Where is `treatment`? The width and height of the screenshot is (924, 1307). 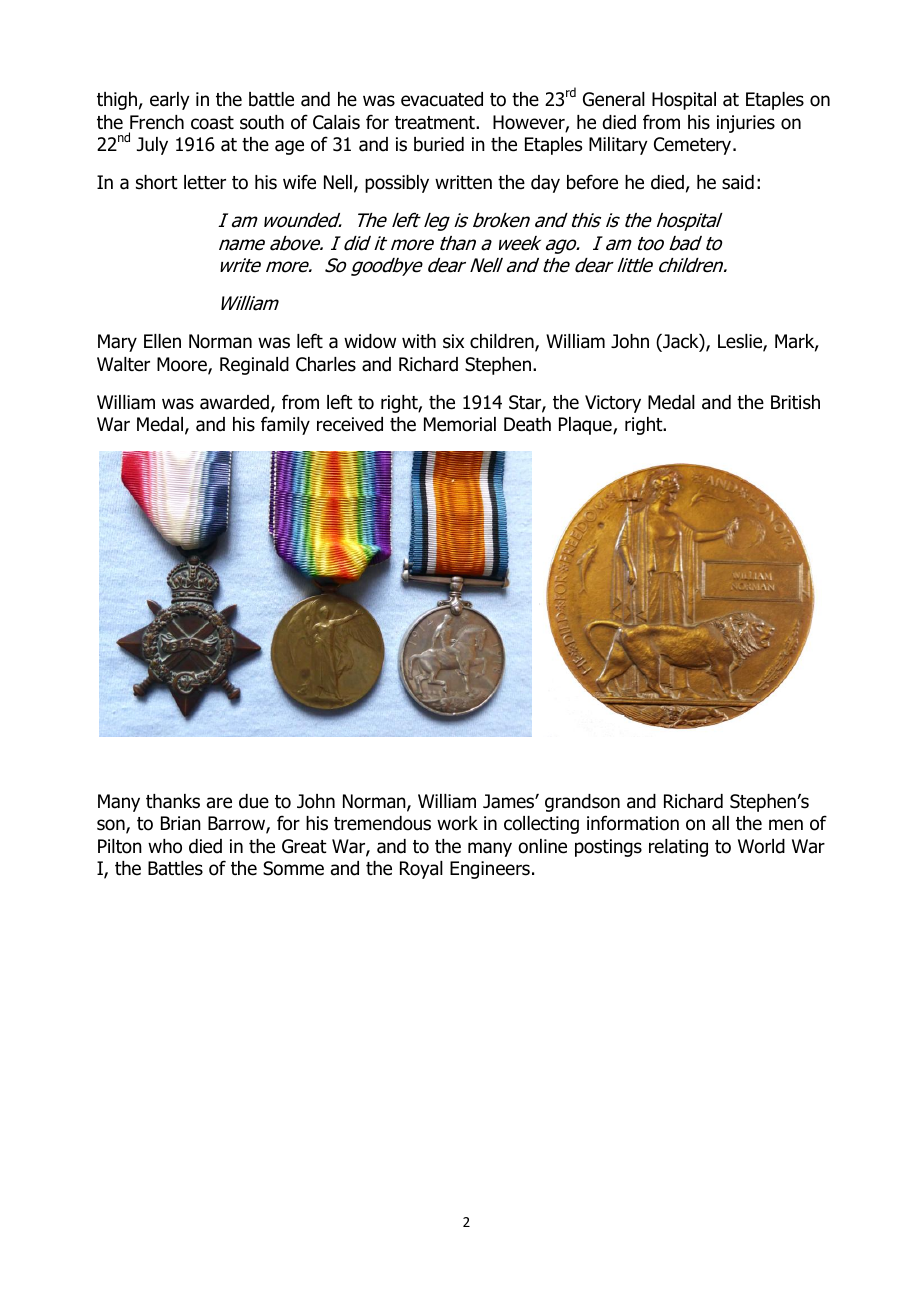
treatment is located at coordinates (436, 123).
